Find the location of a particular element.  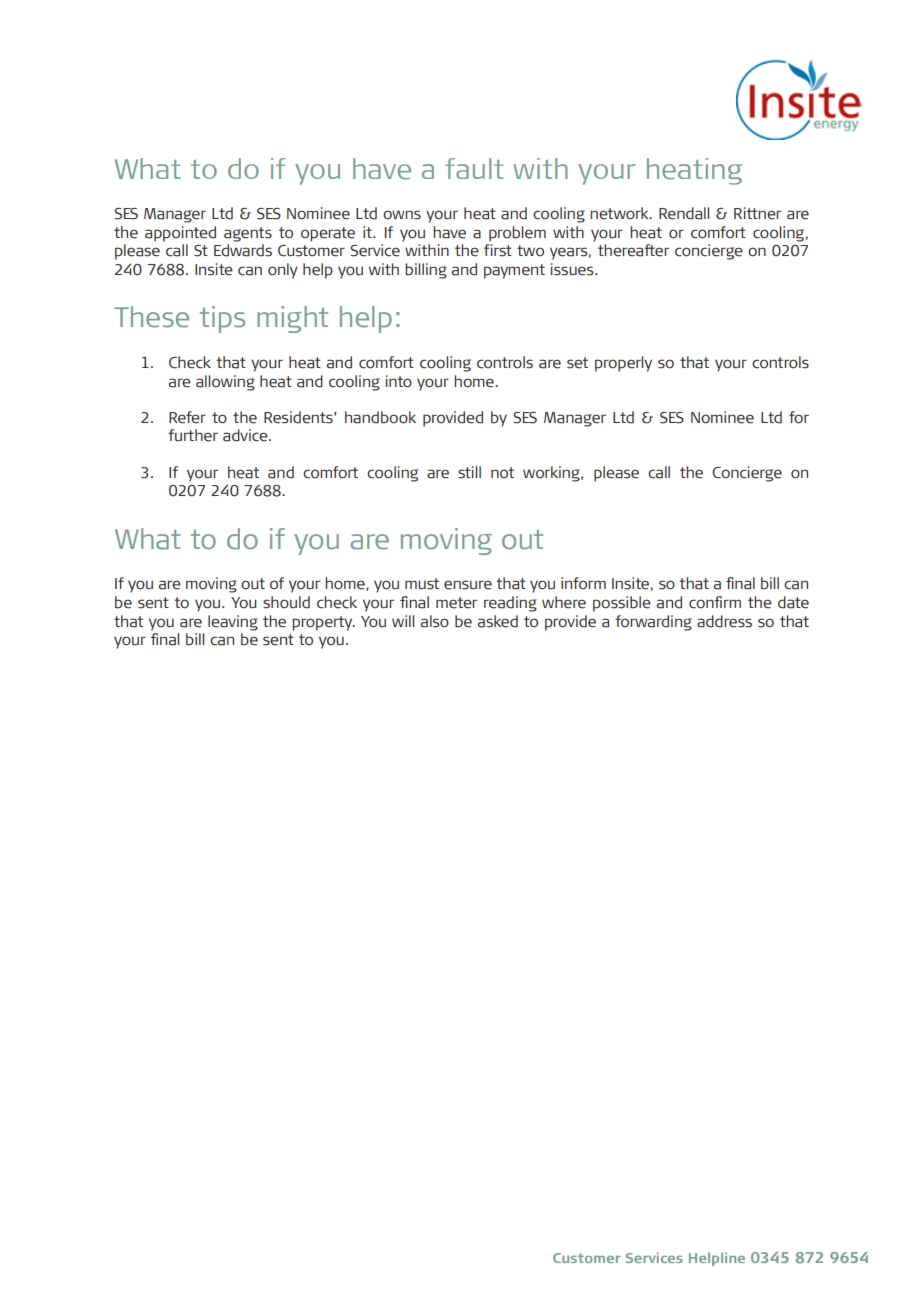

first is located at coordinates (498, 250).
